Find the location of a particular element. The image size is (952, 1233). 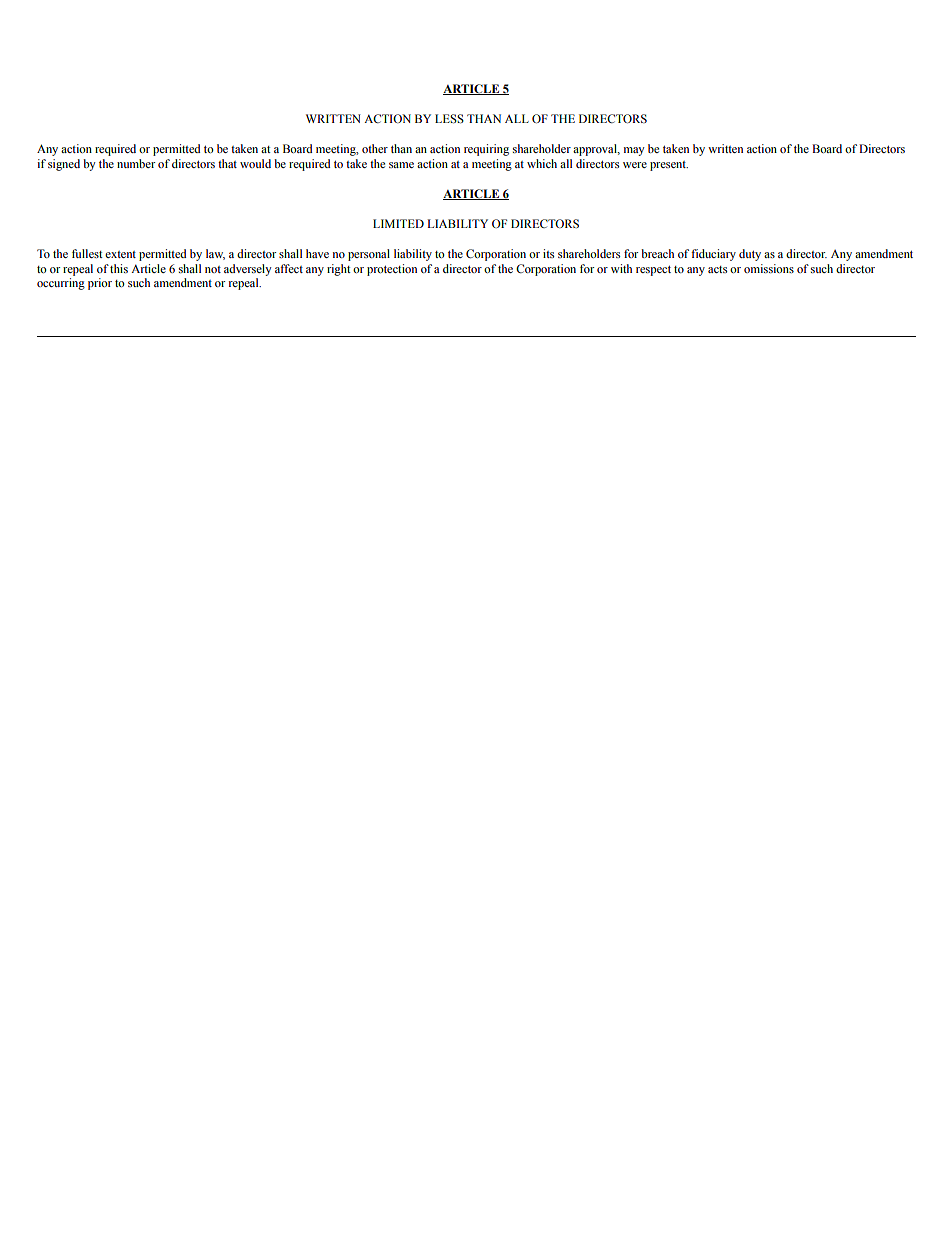

requiring is located at coordinates (486, 150).
